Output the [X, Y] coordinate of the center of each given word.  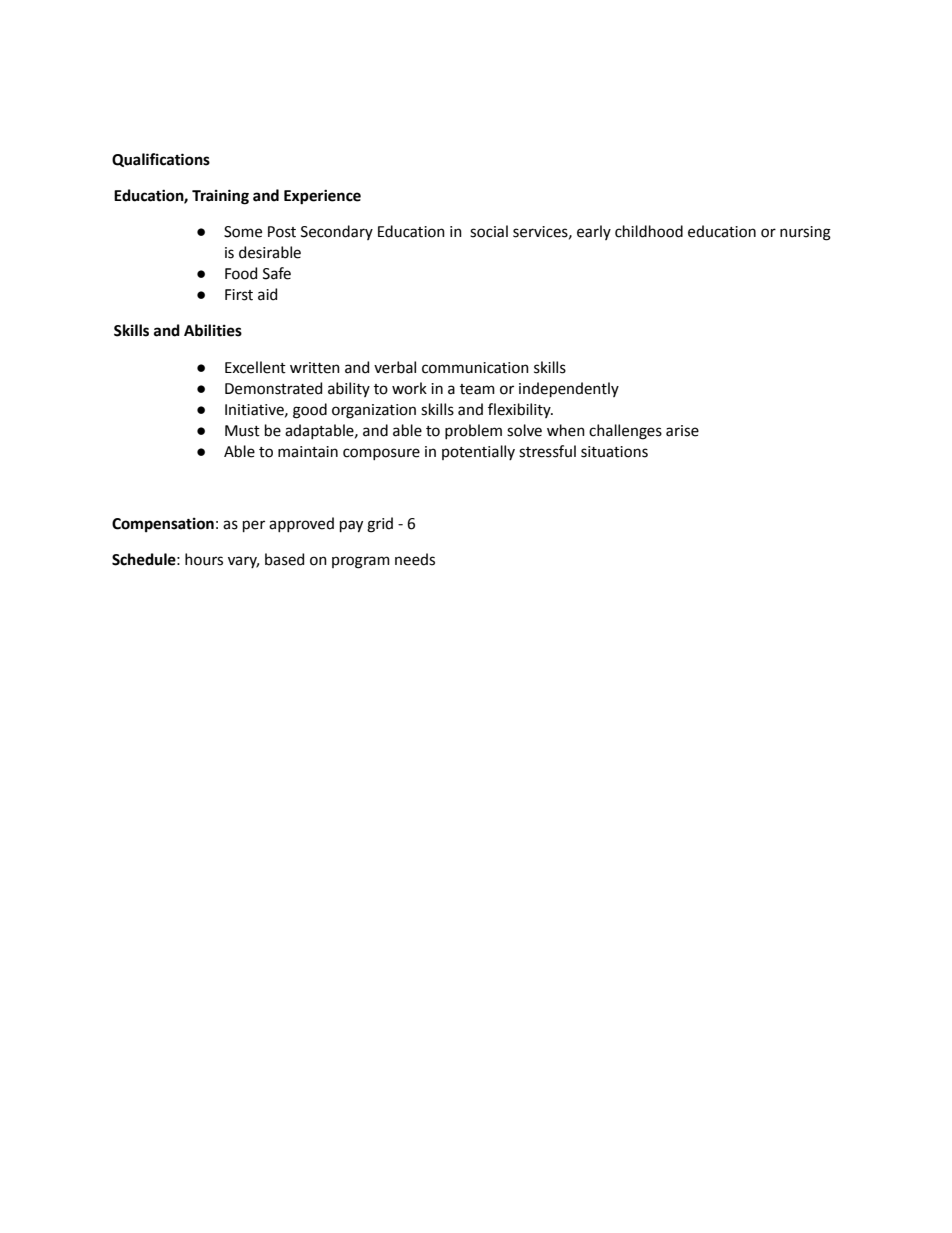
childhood [649, 231]
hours [204, 559]
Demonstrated [273, 388]
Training [220, 197]
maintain [308, 452]
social [489, 231]
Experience [322, 197]
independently [569, 389]
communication [475, 368]
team [477, 389]
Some [243, 232]
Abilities [213, 330]
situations [614, 452]
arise [682, 431]
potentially [478, 452]
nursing [805, 233]
